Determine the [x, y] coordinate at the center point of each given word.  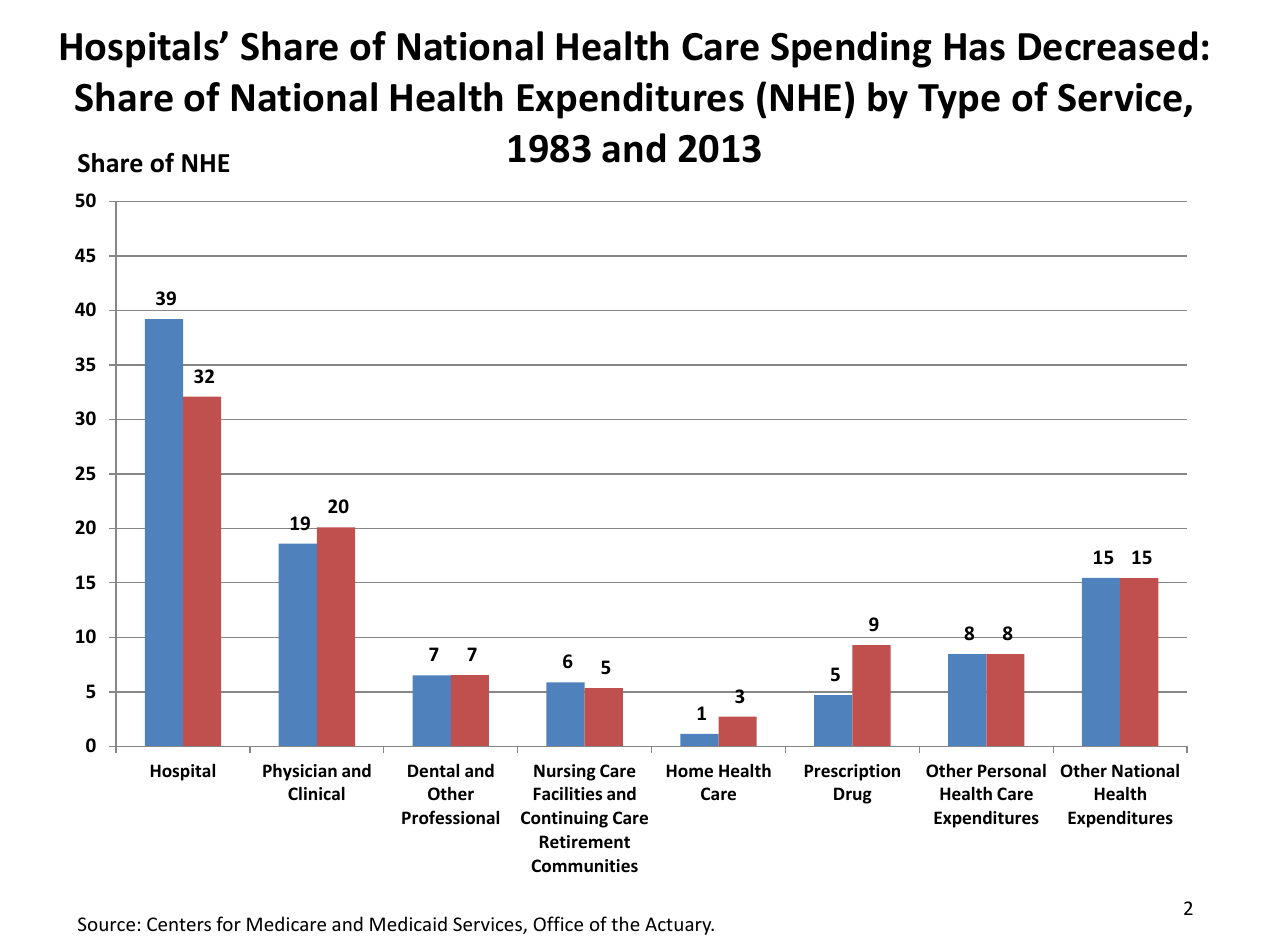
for [228, 923]
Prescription [852, 772]
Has [975, 47]
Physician [300, 772]
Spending [851, 49]
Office [558, 923]
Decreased [1108, 46]
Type [959, 101]
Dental [433, 770]
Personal [1012, 770]
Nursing [565, 772]
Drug [853, 795]
